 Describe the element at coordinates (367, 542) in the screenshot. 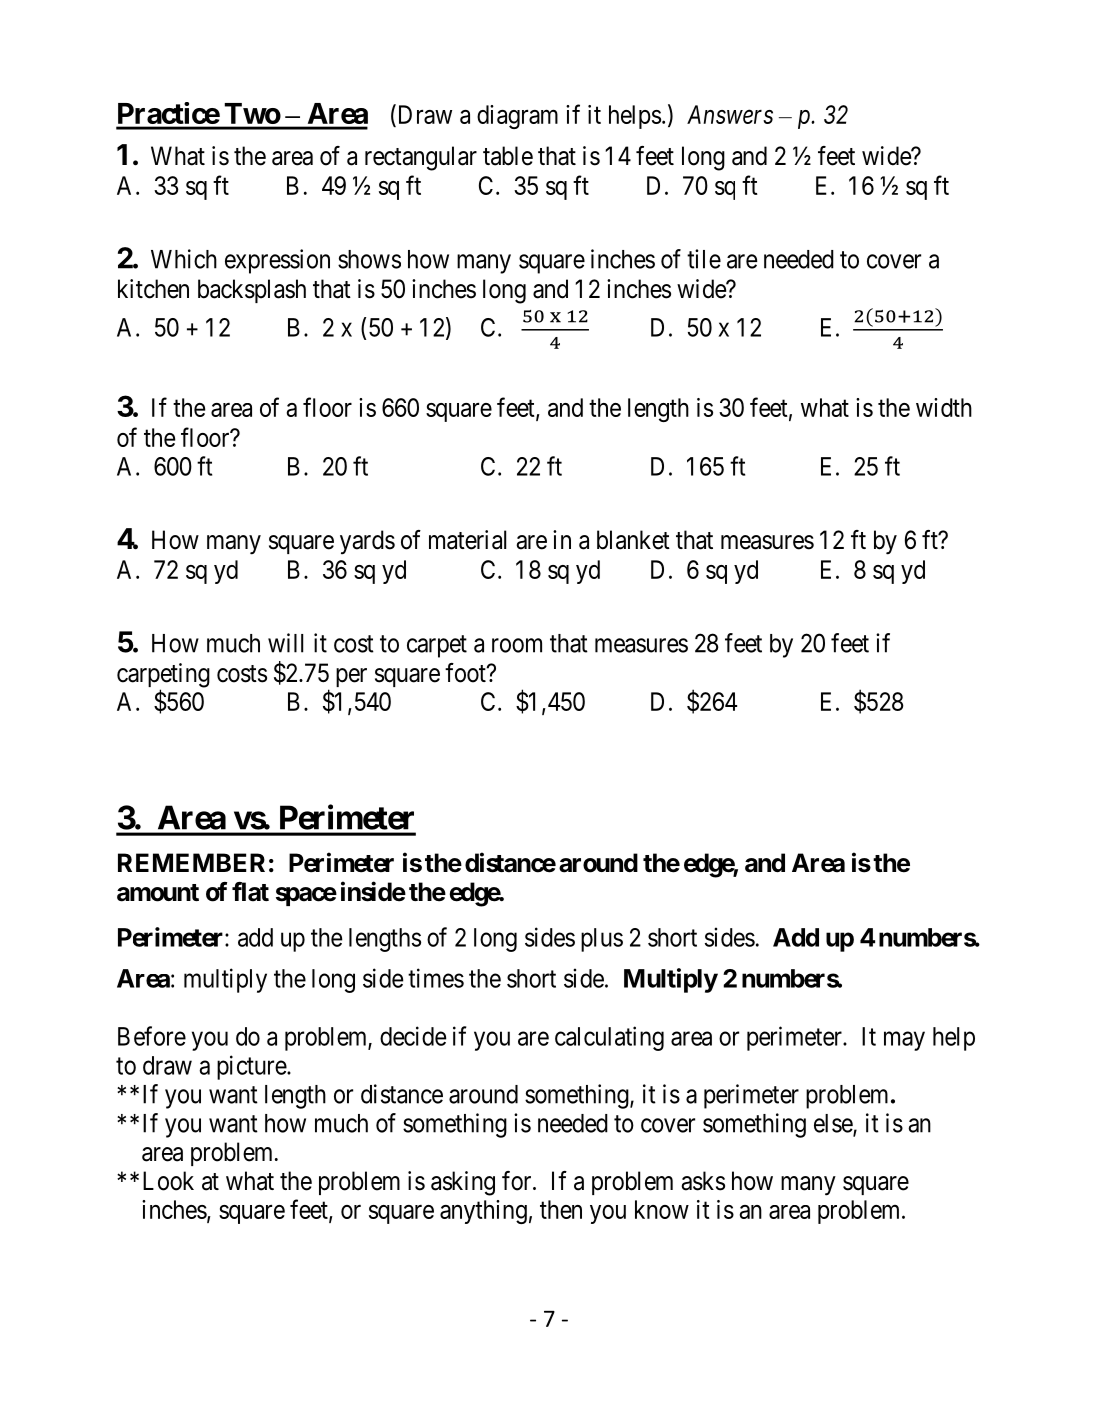

I see `yards` at that location.
